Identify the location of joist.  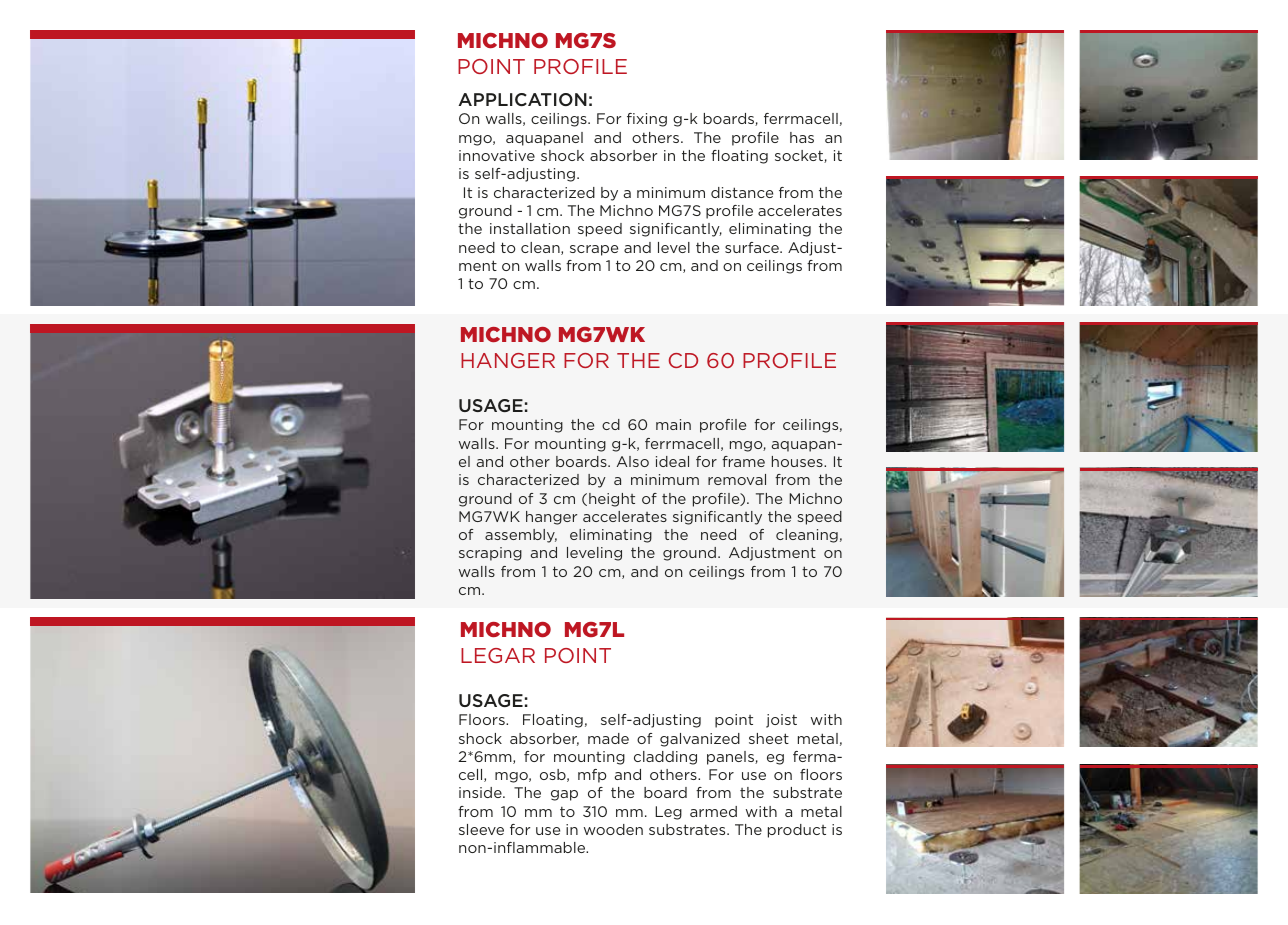
(781, 721).
